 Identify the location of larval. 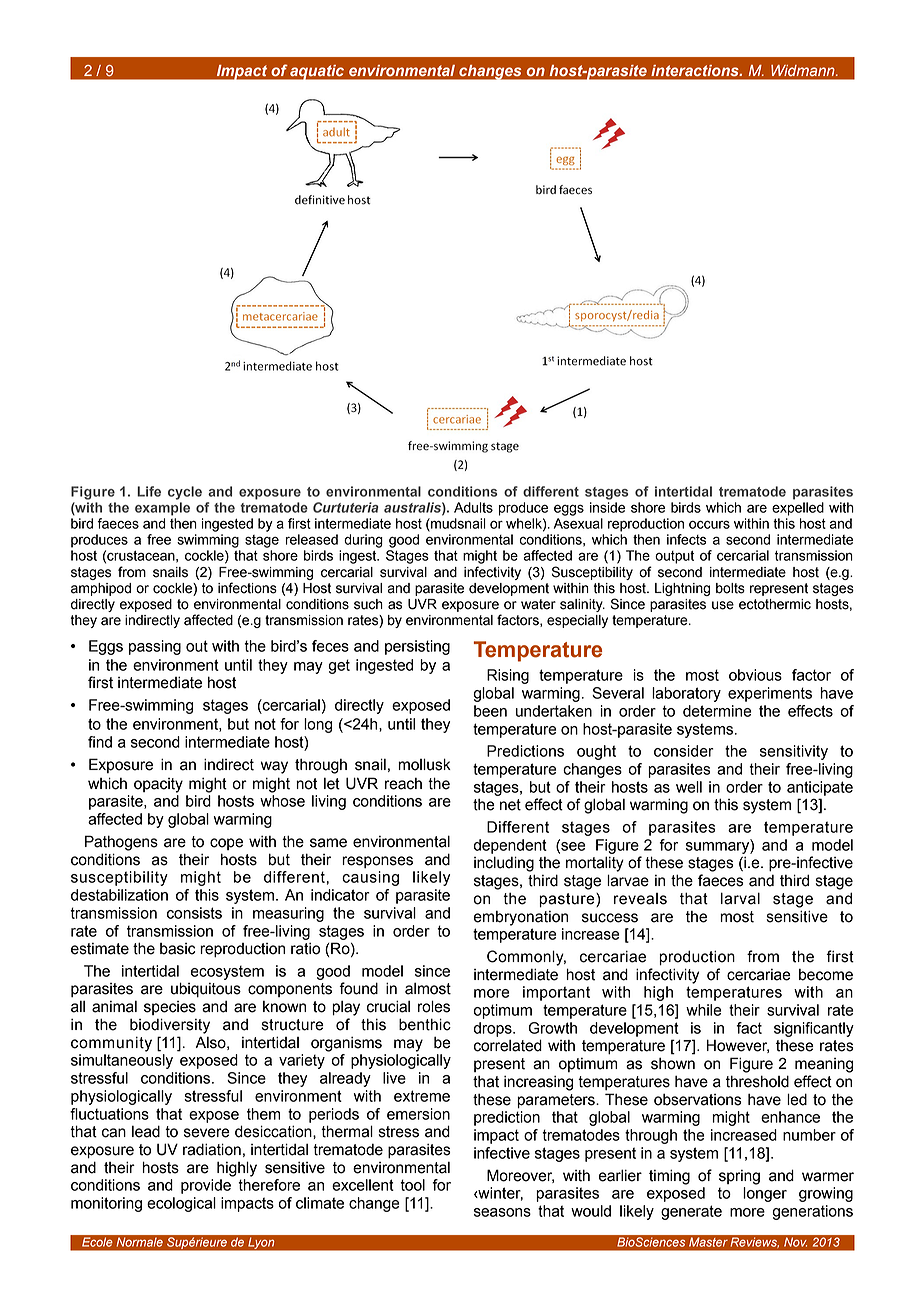
(740, 898).
